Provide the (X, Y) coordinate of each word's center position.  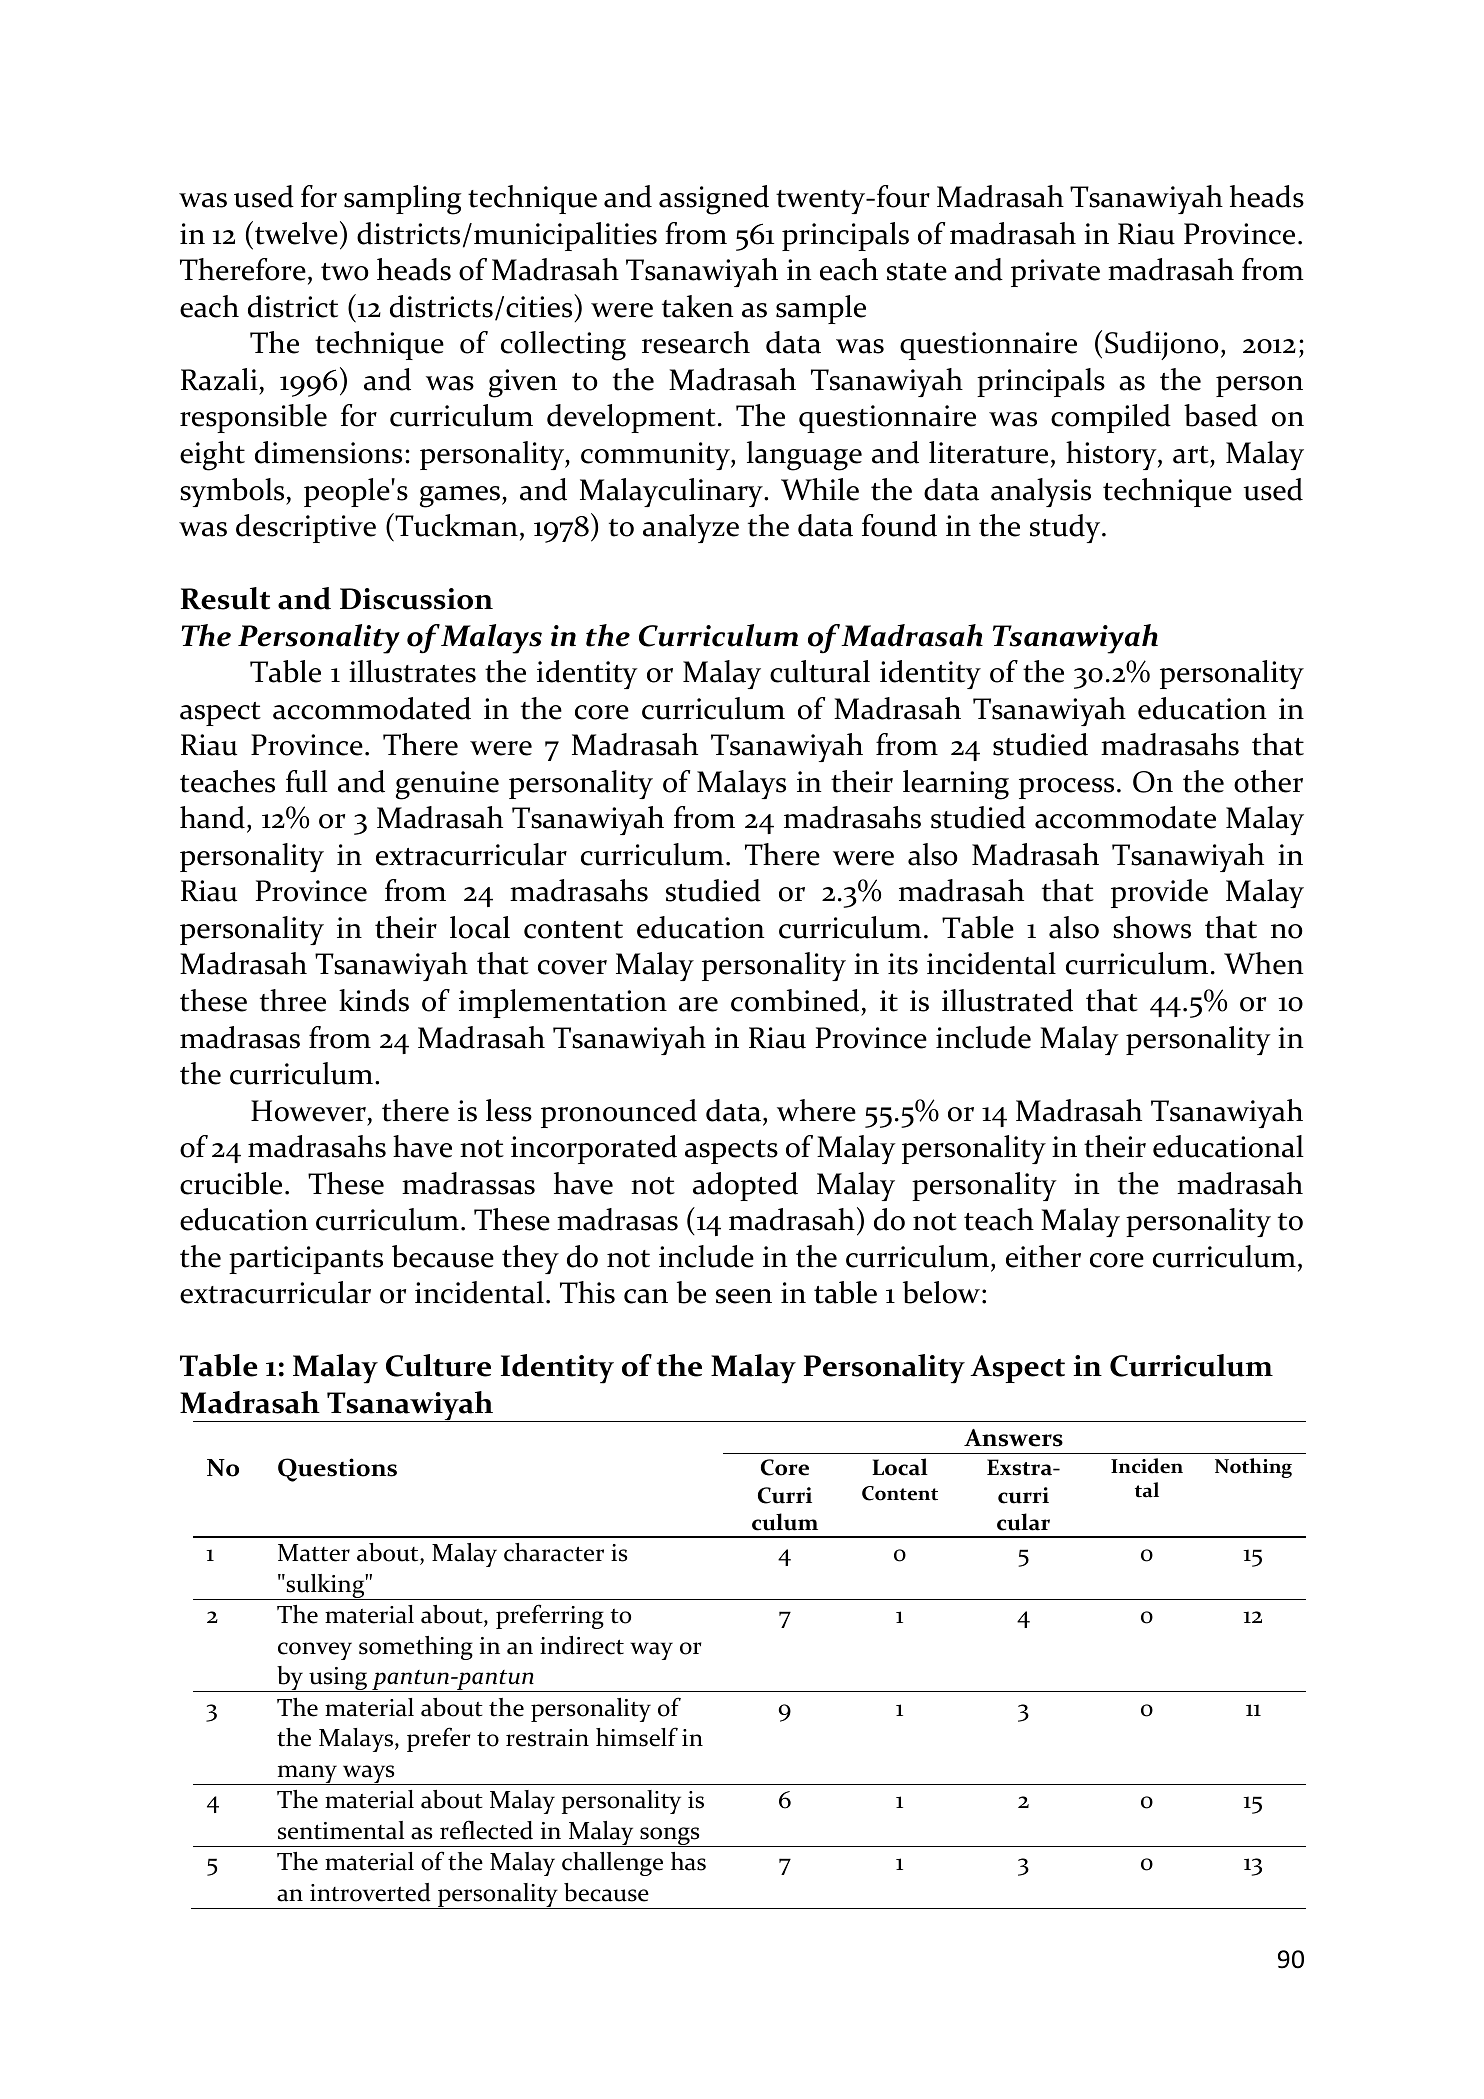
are (698, 1004)
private (1055, 273)
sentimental (341, 1830)
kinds (374, 1000)
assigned (714, 200)
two (345, 272)
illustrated (1007, 1000)
